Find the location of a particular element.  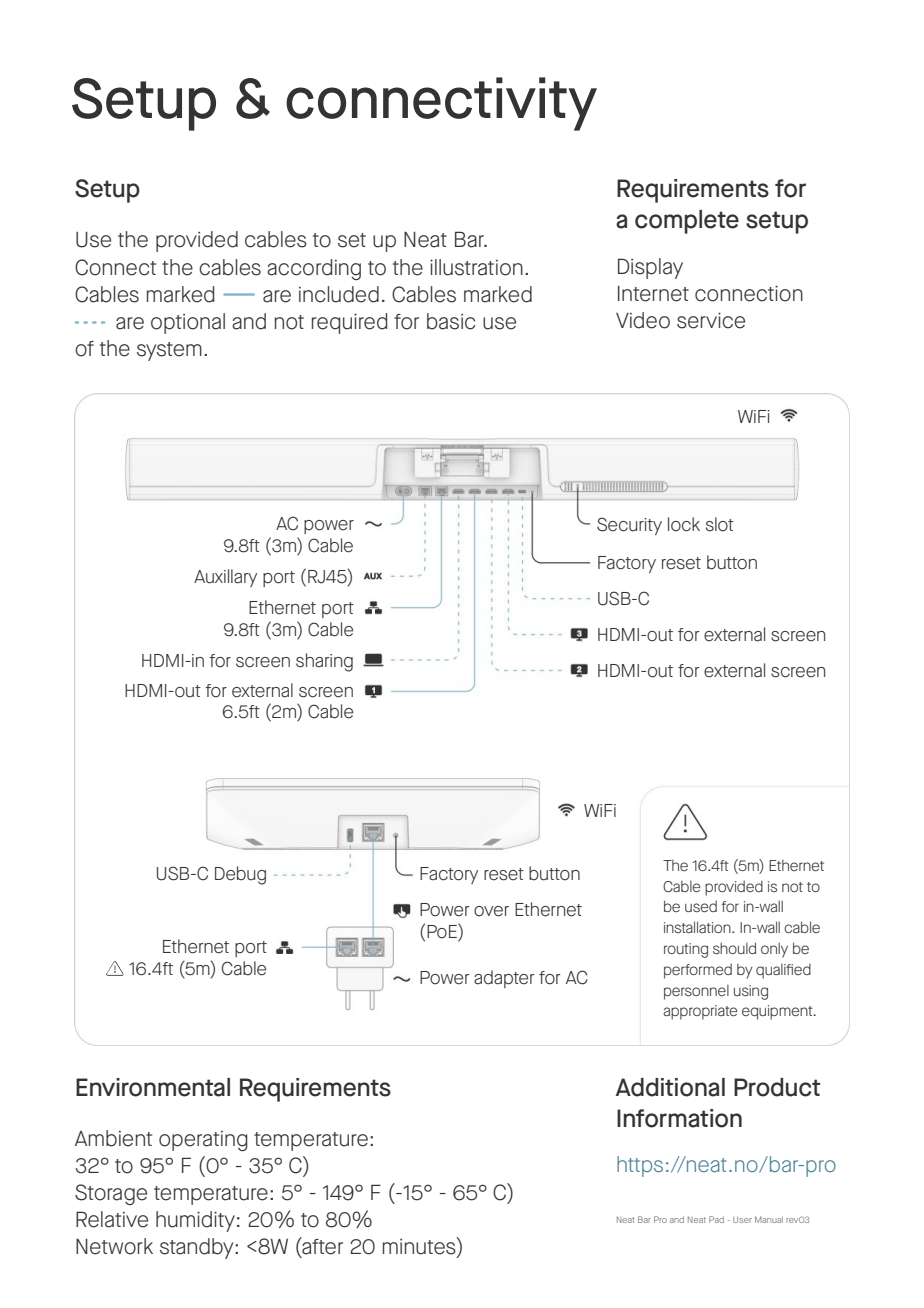

Relative is located at coordinates (112, 1219).
